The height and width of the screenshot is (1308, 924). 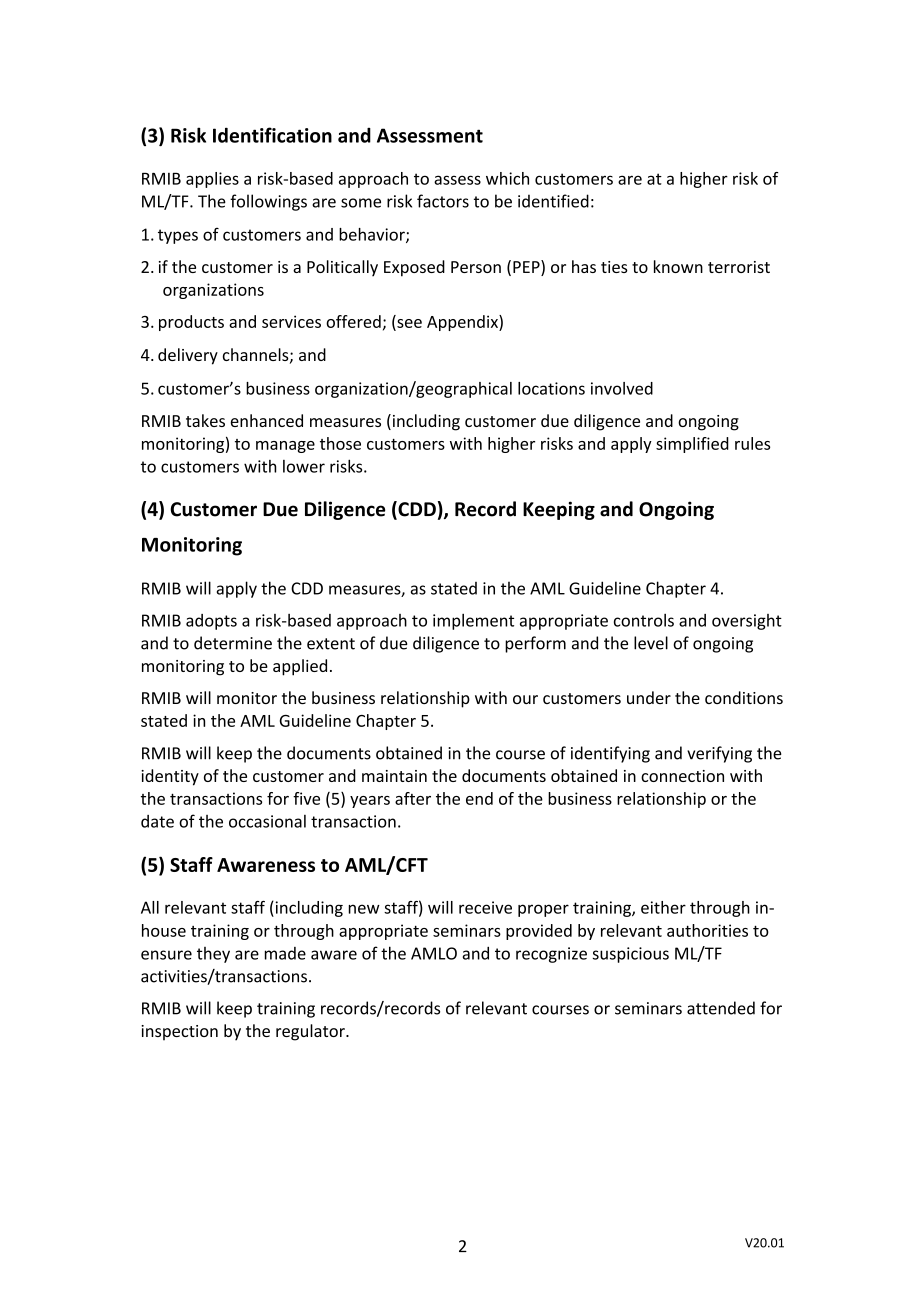 I want to click on inspection, so click(x=179, y=1033).
